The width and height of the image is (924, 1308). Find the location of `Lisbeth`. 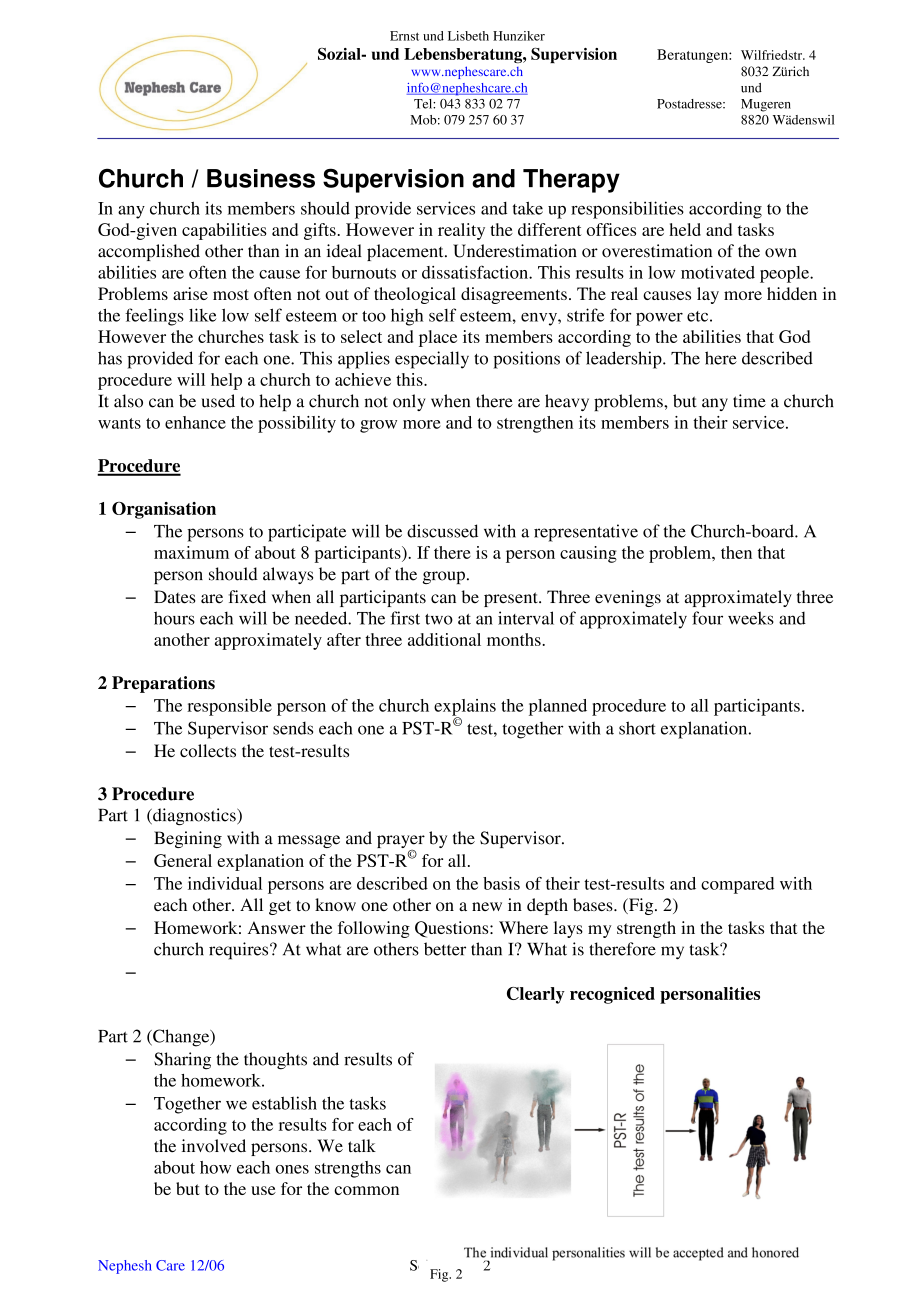

Lisbeth is located at coordinates (468, 36).
